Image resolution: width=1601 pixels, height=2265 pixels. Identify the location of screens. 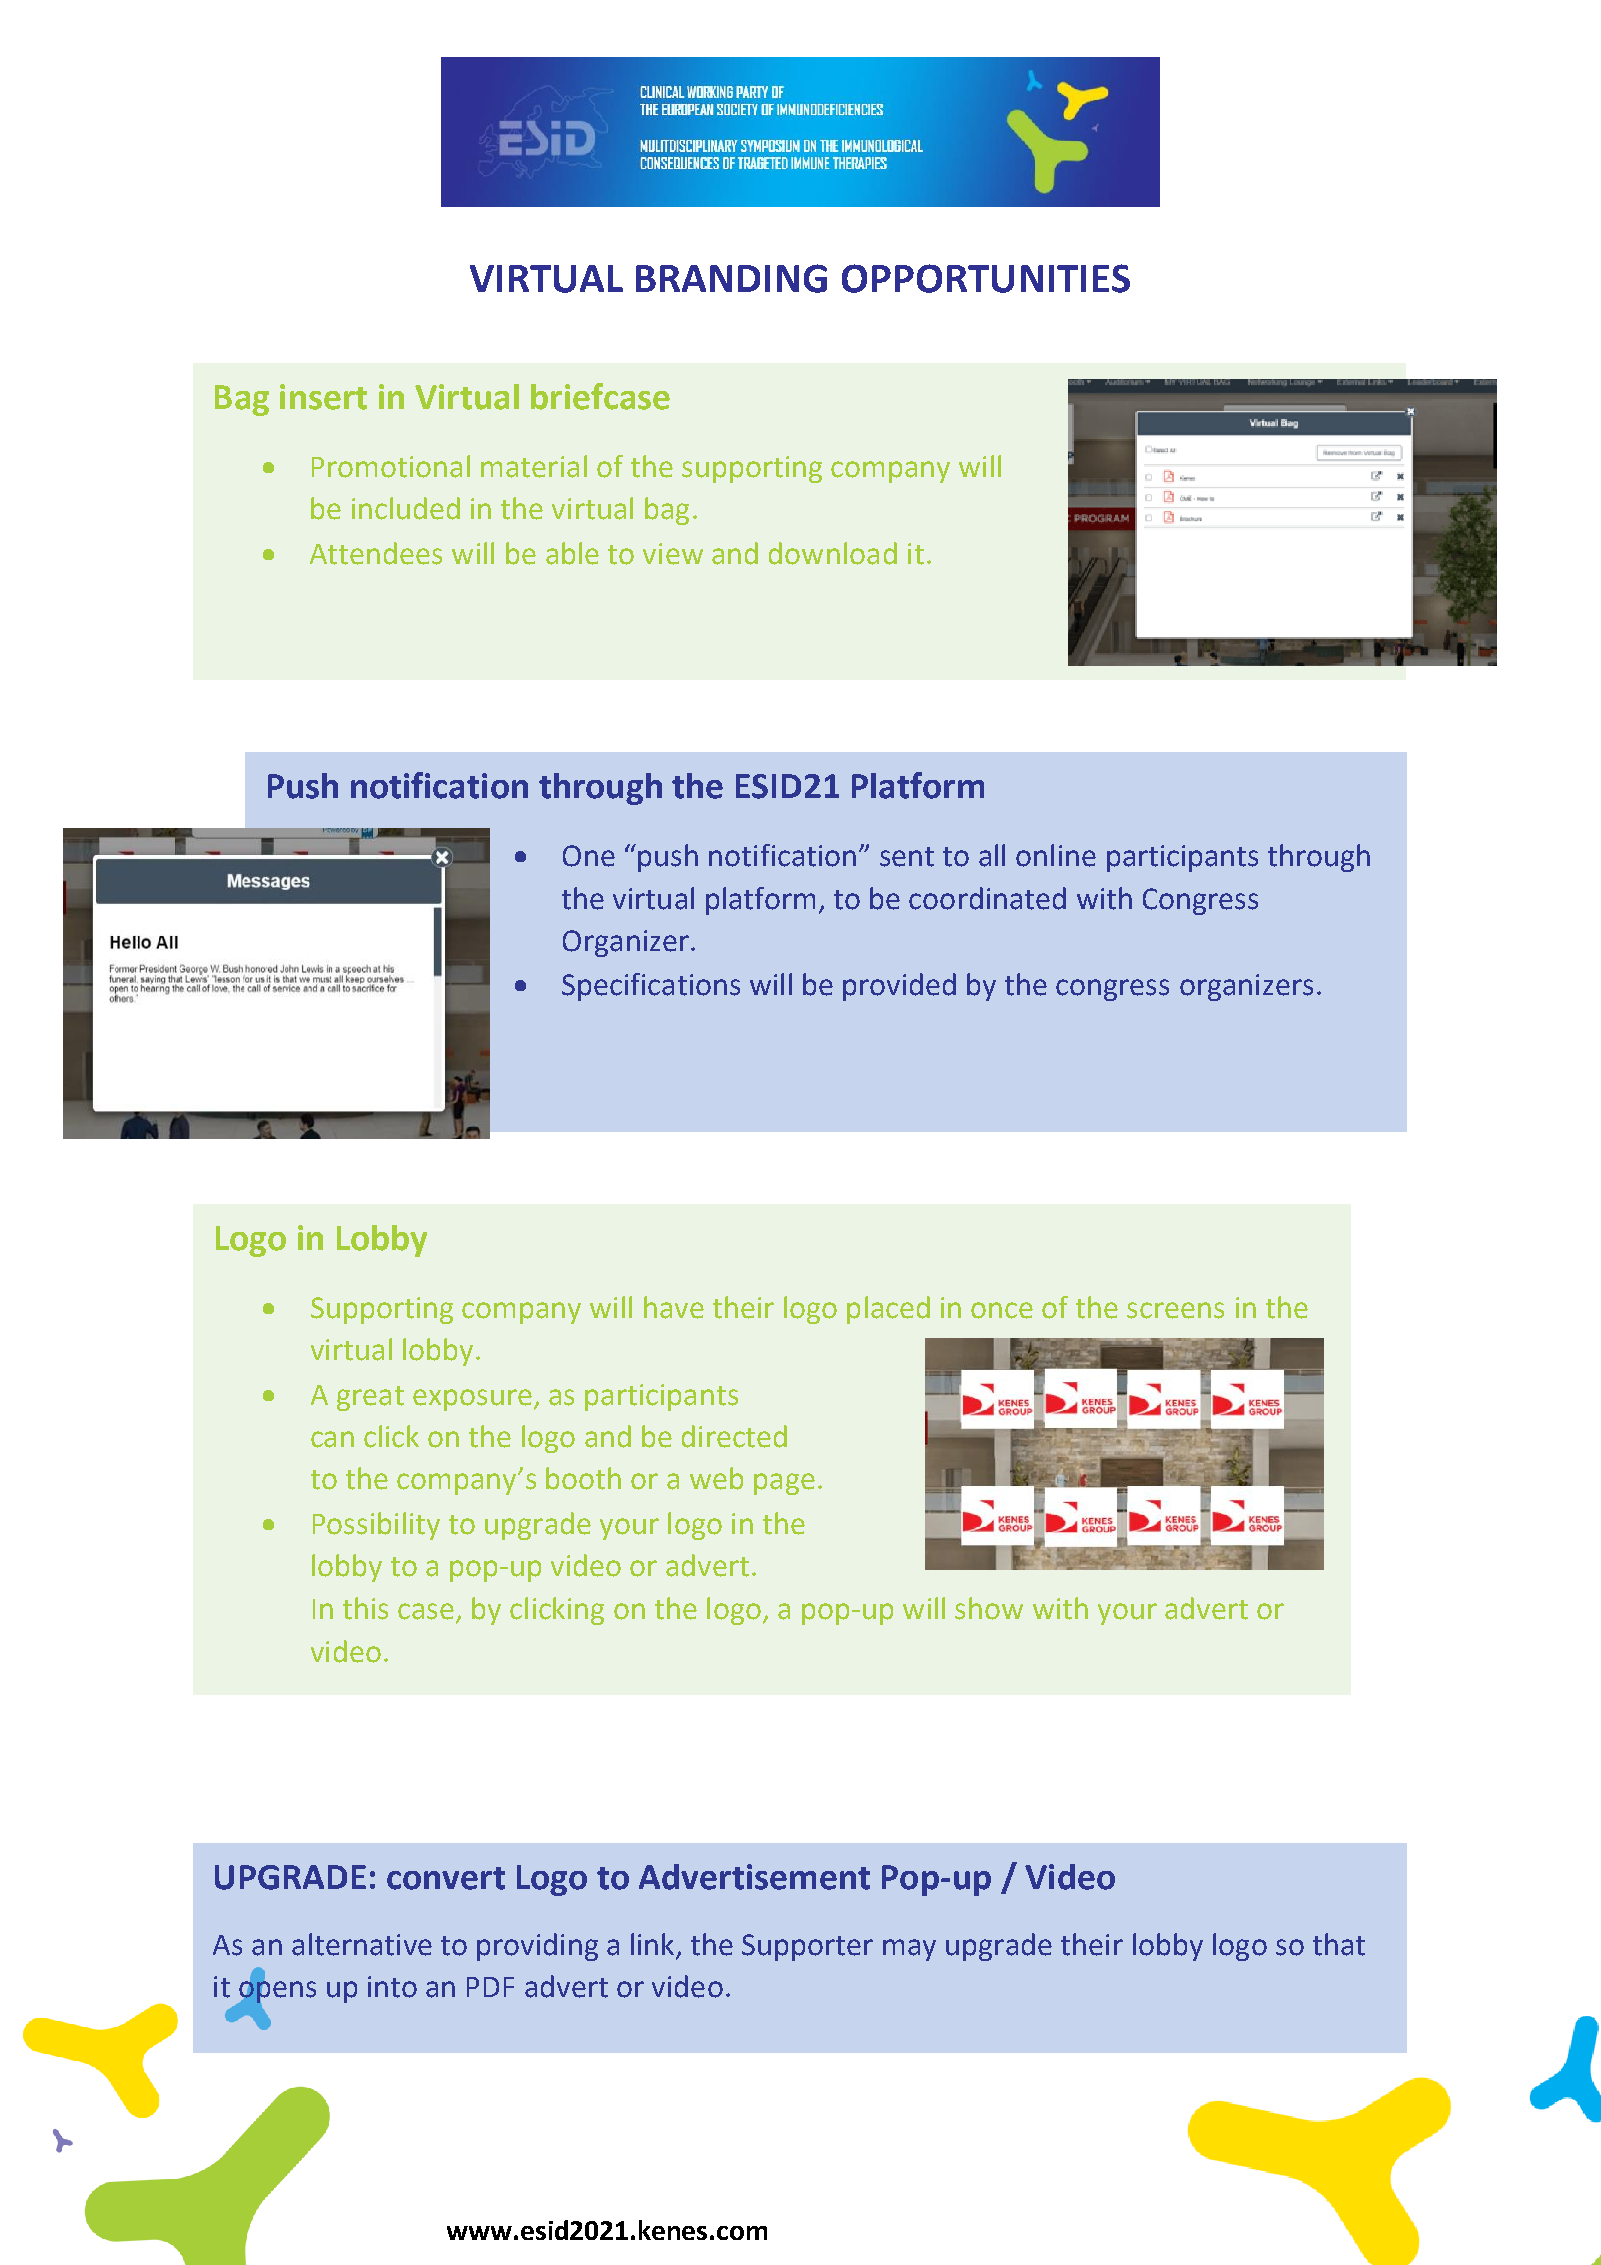
(1175, 1310).
